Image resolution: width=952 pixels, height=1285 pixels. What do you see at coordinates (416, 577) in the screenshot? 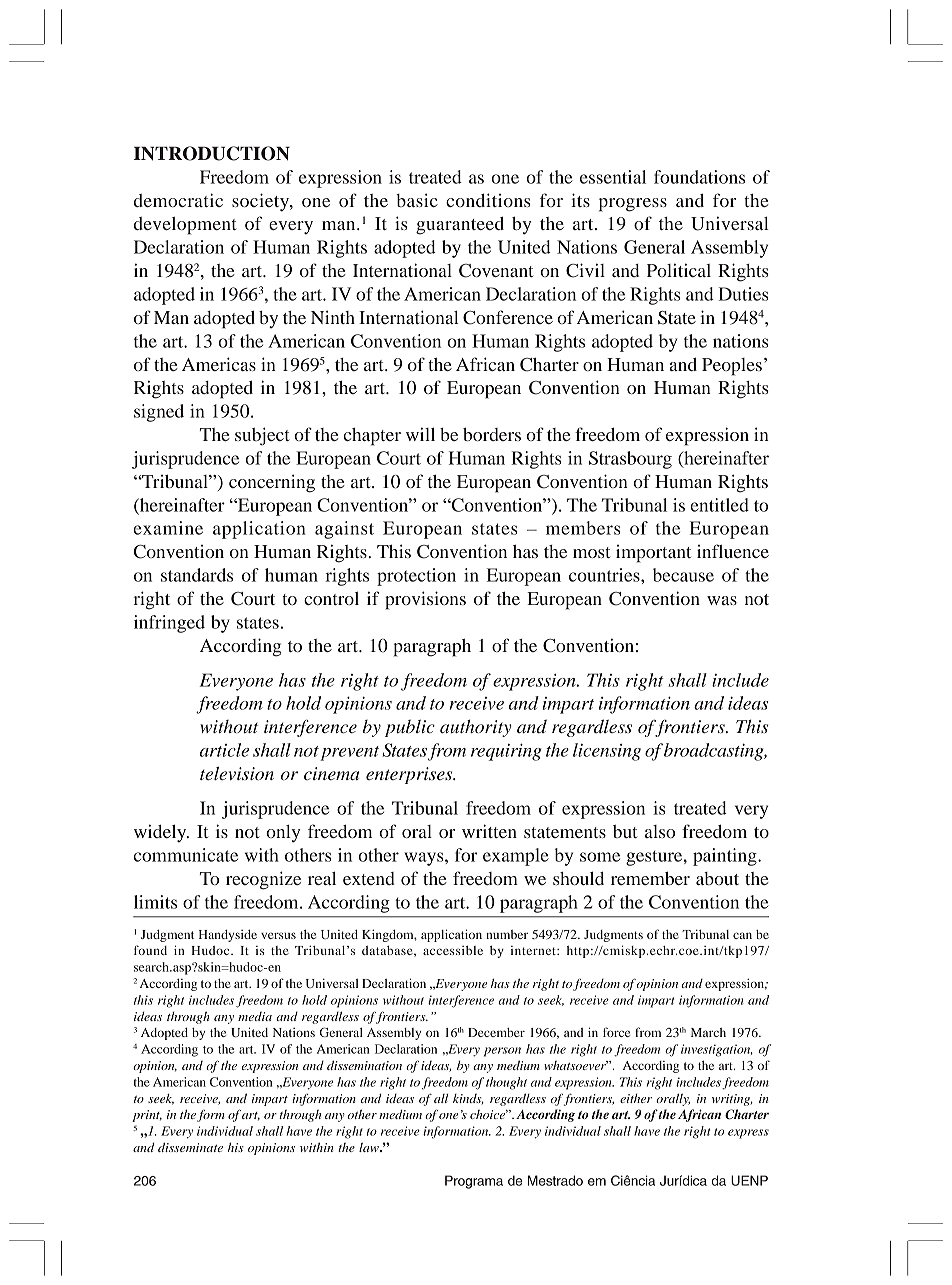
I see `protection` at bounding box center [416, 577].
